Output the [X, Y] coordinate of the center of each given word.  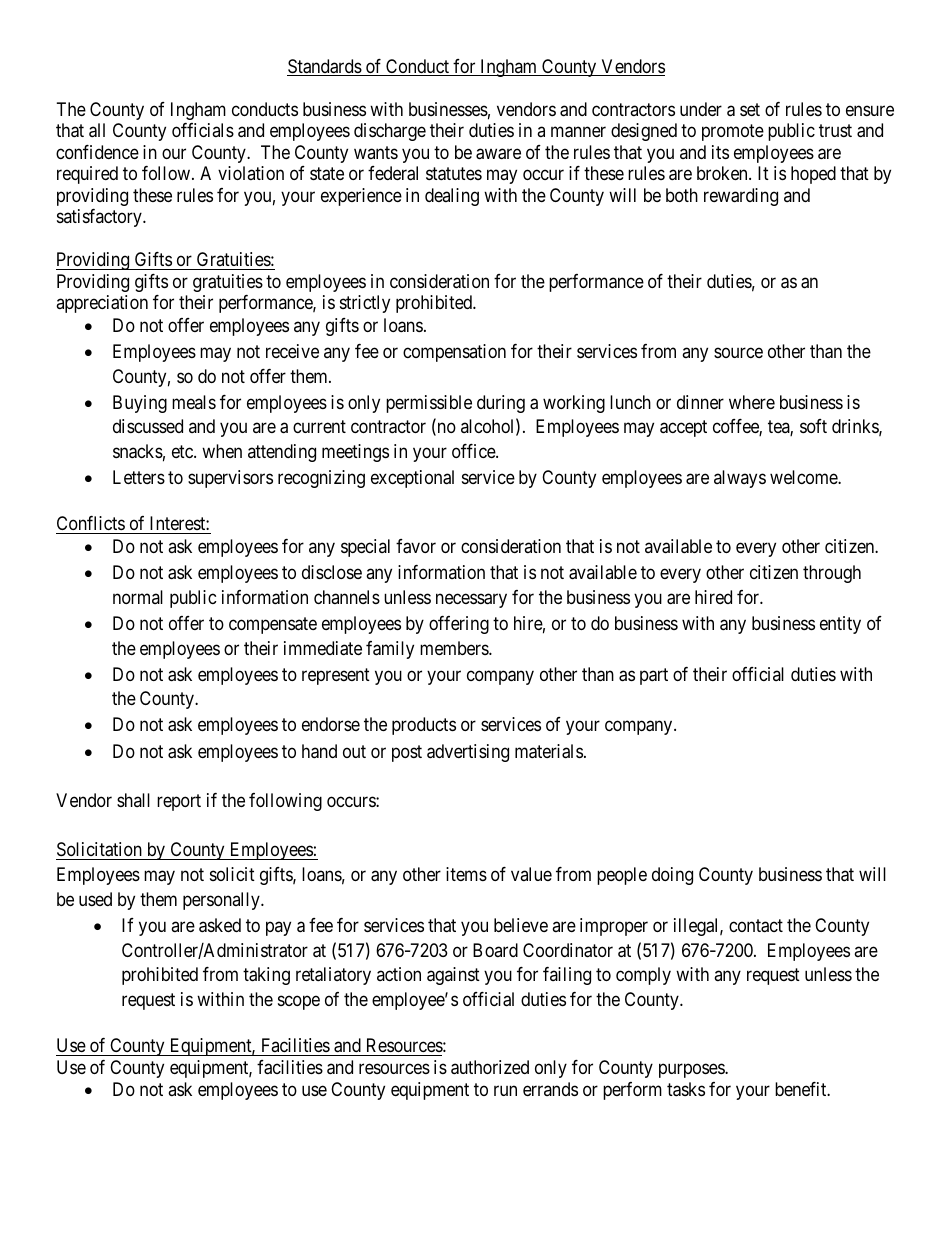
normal [138, 597]
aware [498, 154]
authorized [490, 1067]
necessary [471, 600]
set [750, 109]
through [832, 574]
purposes [692, 1070]
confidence [97, 152]
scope [299, 1002]
